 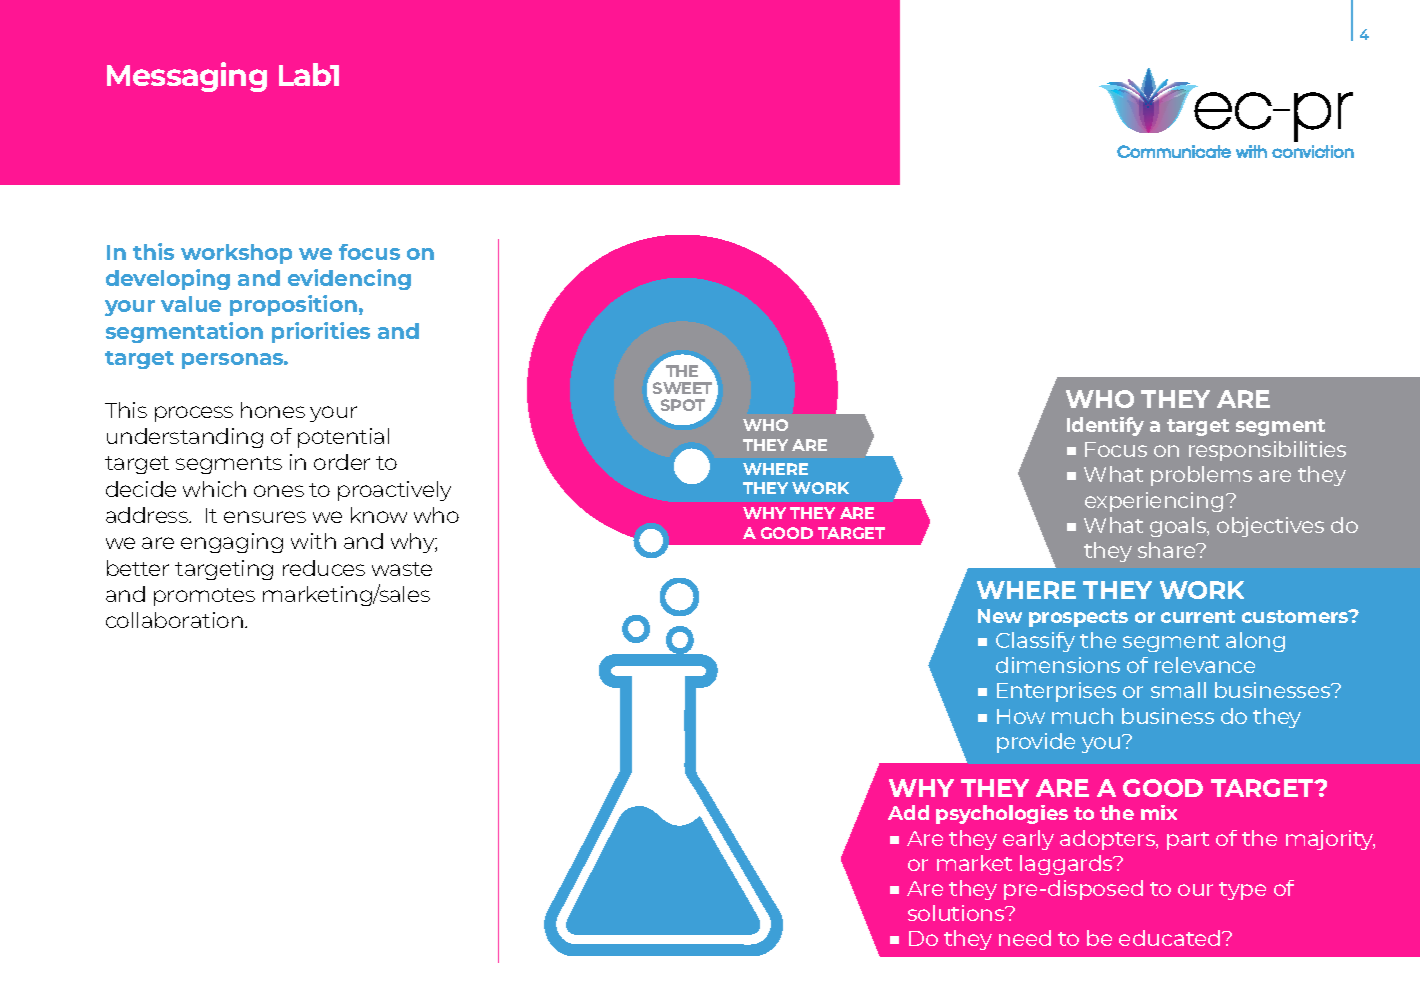 What do you see at coordinates (683, 405) in the screenshot?
I see `SPOT` at bounding box center [683, 405].
